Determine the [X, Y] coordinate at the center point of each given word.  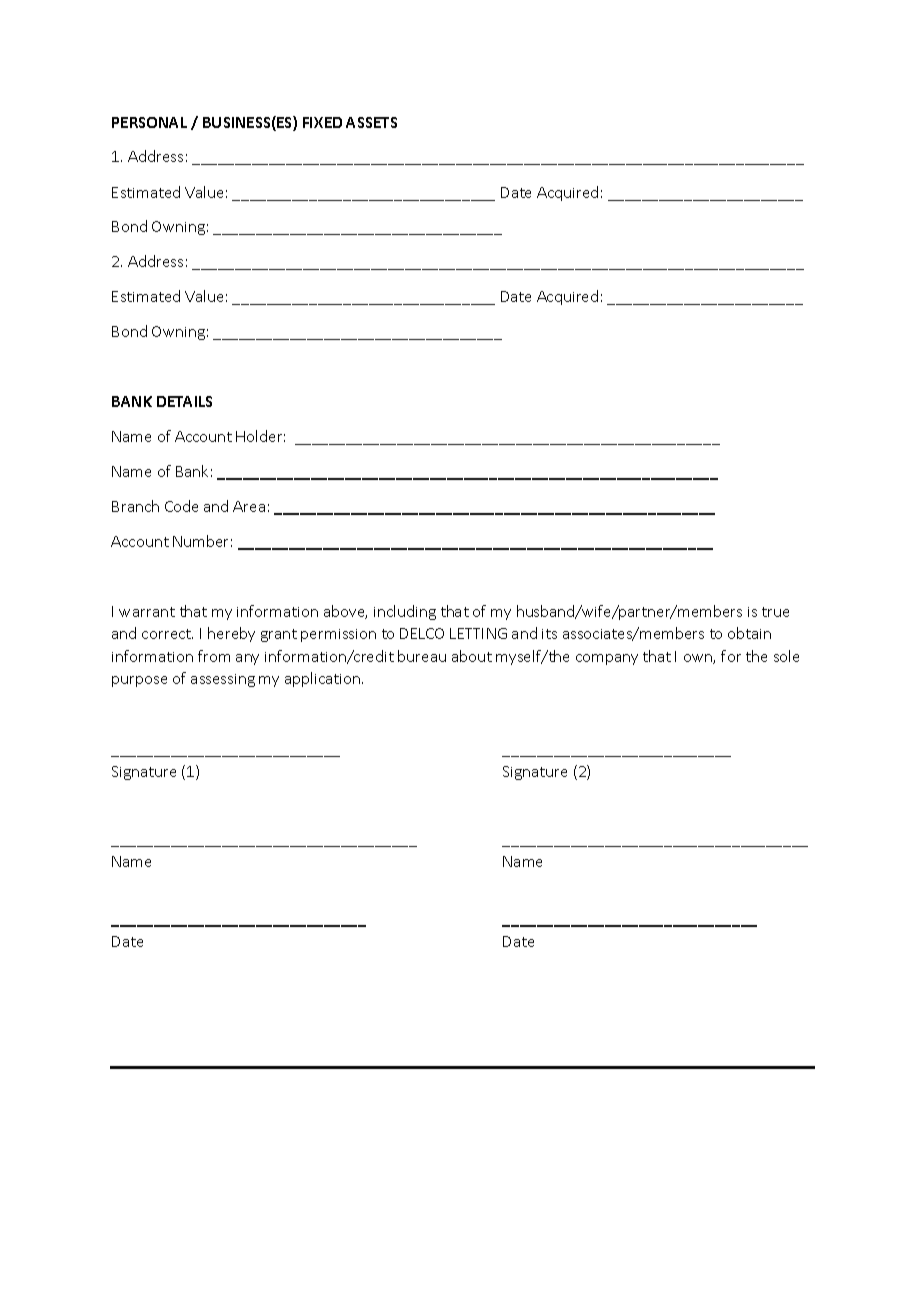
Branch [135, 506]
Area [249, 506]
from [214, 656]
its [549, 634]
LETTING [478, 633]
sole [786, 656]
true [775, 612]
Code [181, 506]
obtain [749, 633]
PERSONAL [149, 122]
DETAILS [184, 401]
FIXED [322, 122]
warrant [147, 612]
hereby [231, 634]
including [405, 612]
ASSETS [371, 122]
